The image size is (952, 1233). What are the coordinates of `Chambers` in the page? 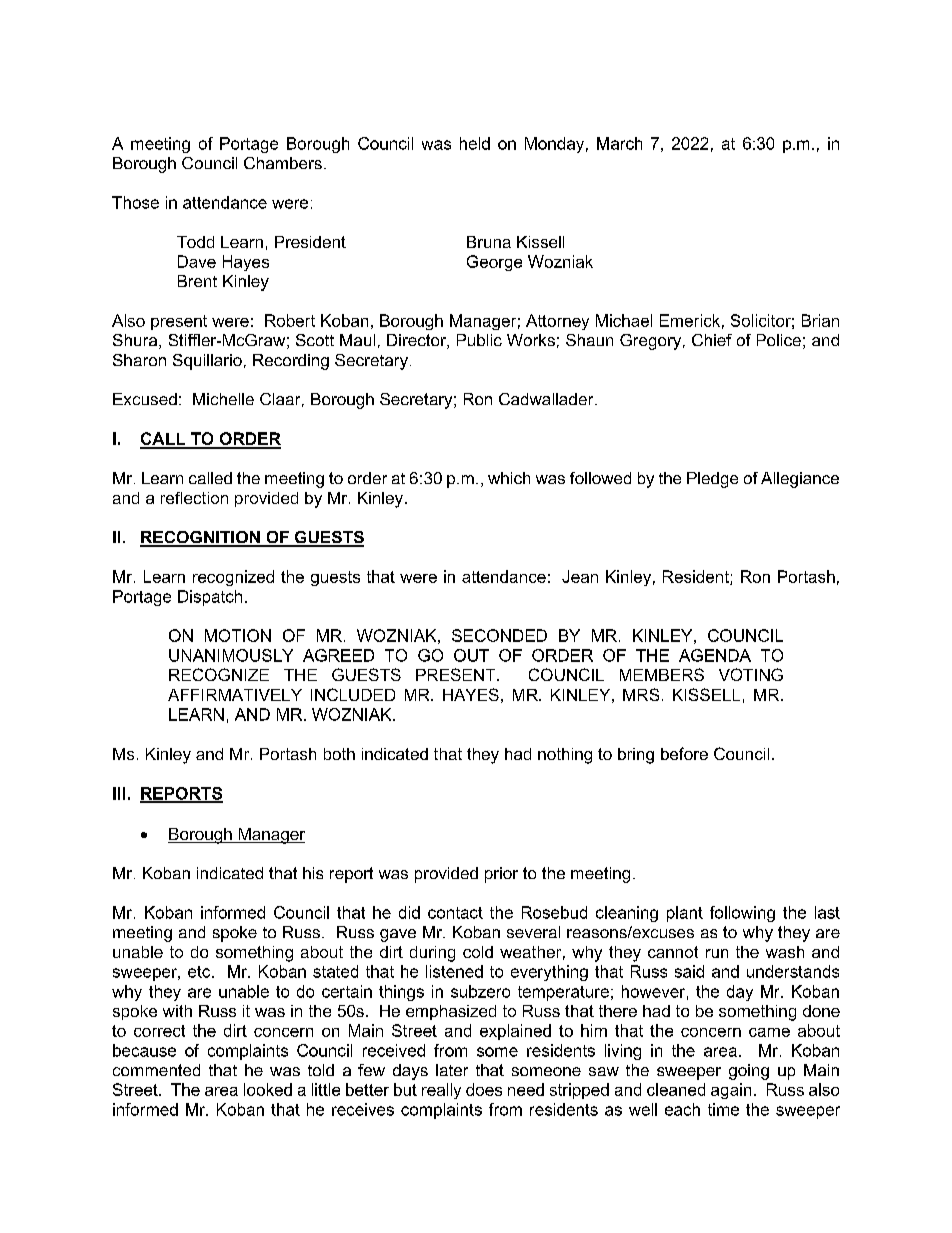 It's located at (283, 163).
